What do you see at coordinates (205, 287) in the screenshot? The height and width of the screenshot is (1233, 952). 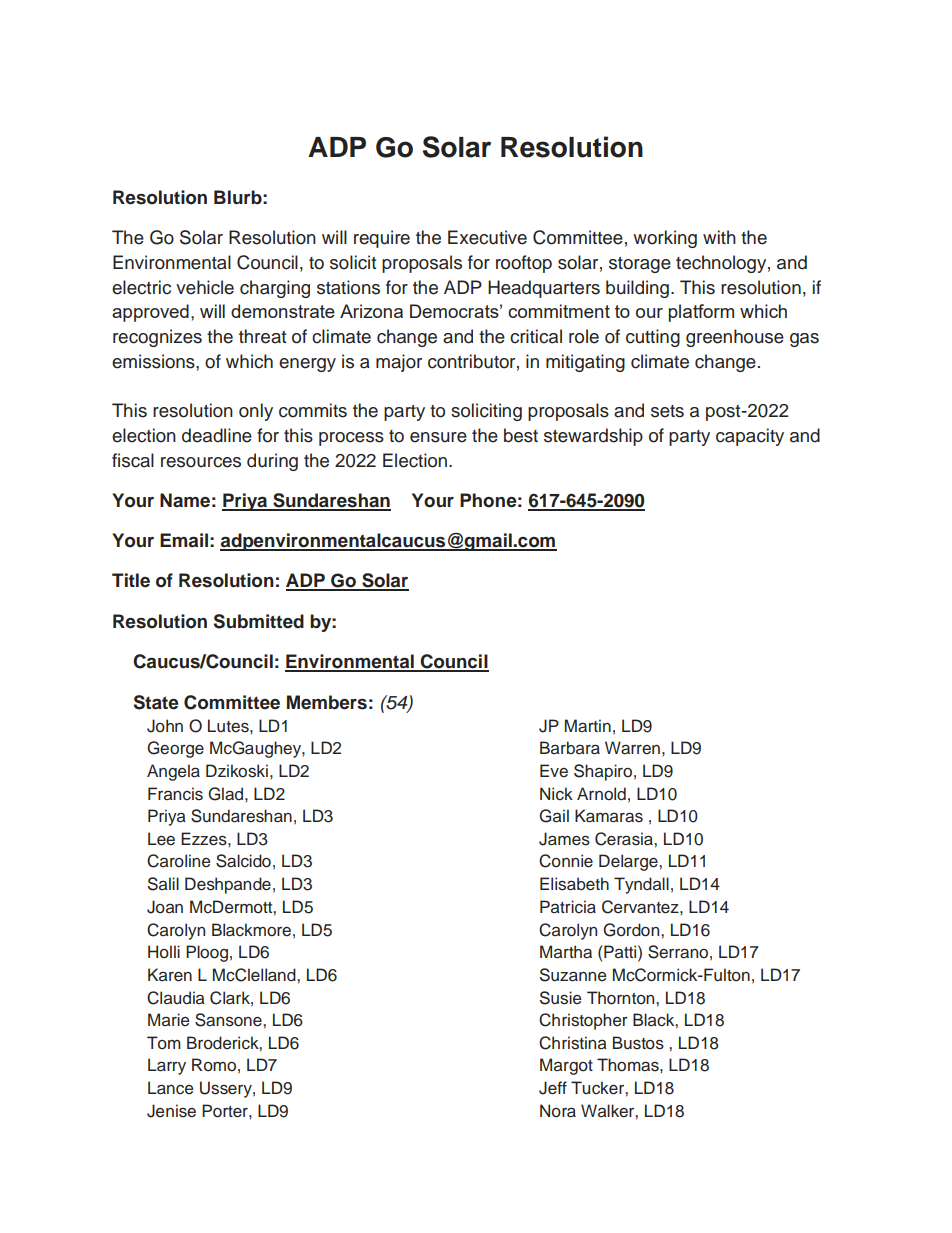 I see `vehicle` at bounding box center [205, 287].
